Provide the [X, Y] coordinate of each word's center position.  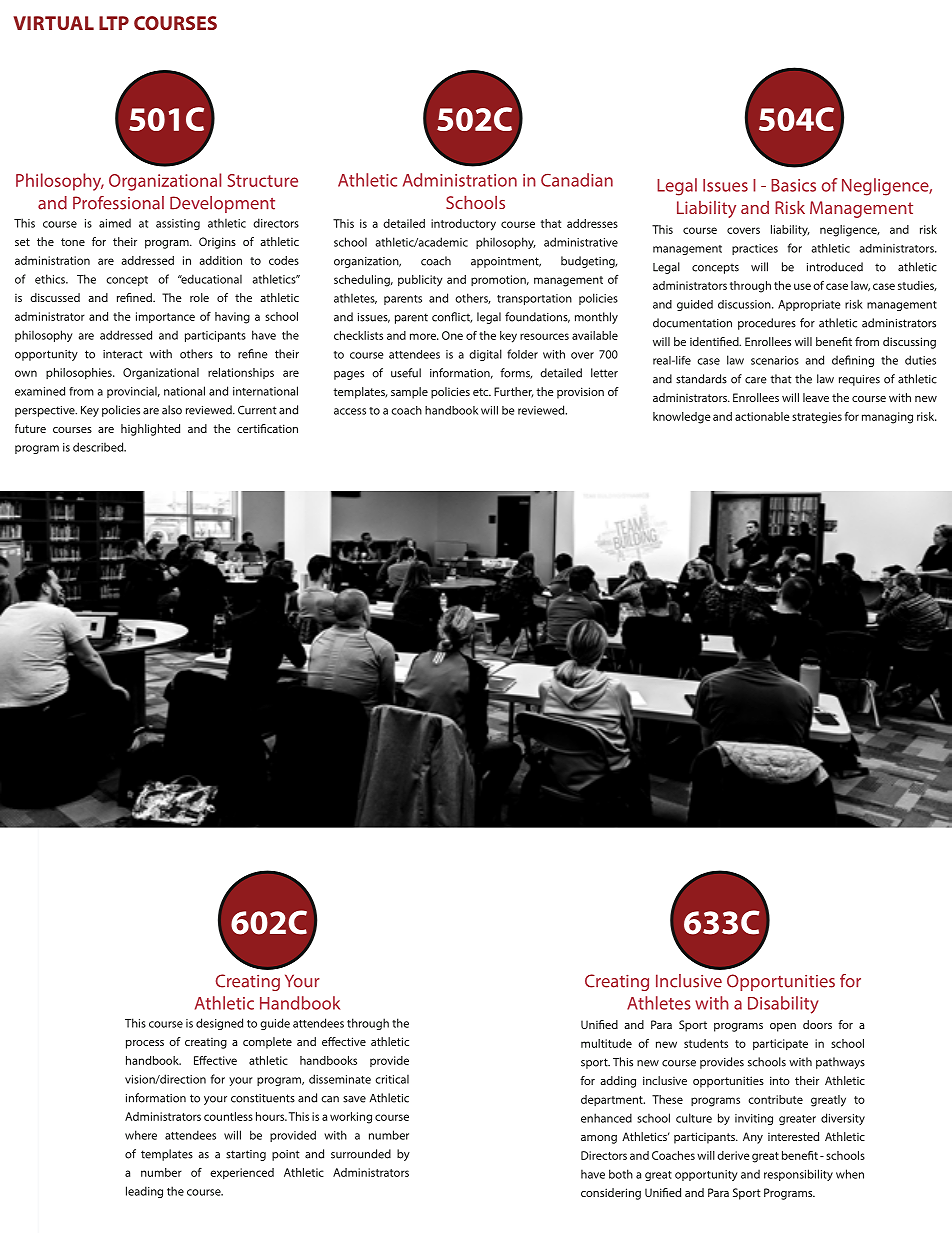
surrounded [361, 1154]
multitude [606, 1043]
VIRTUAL [53, 23]
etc [482, 392]
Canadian [577, 180]
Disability [783, 1005]
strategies [817, 418]
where [141, 1135]
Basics [793, 185]
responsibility [798, 1175]
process [145, 1044]
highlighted [150, 430]
